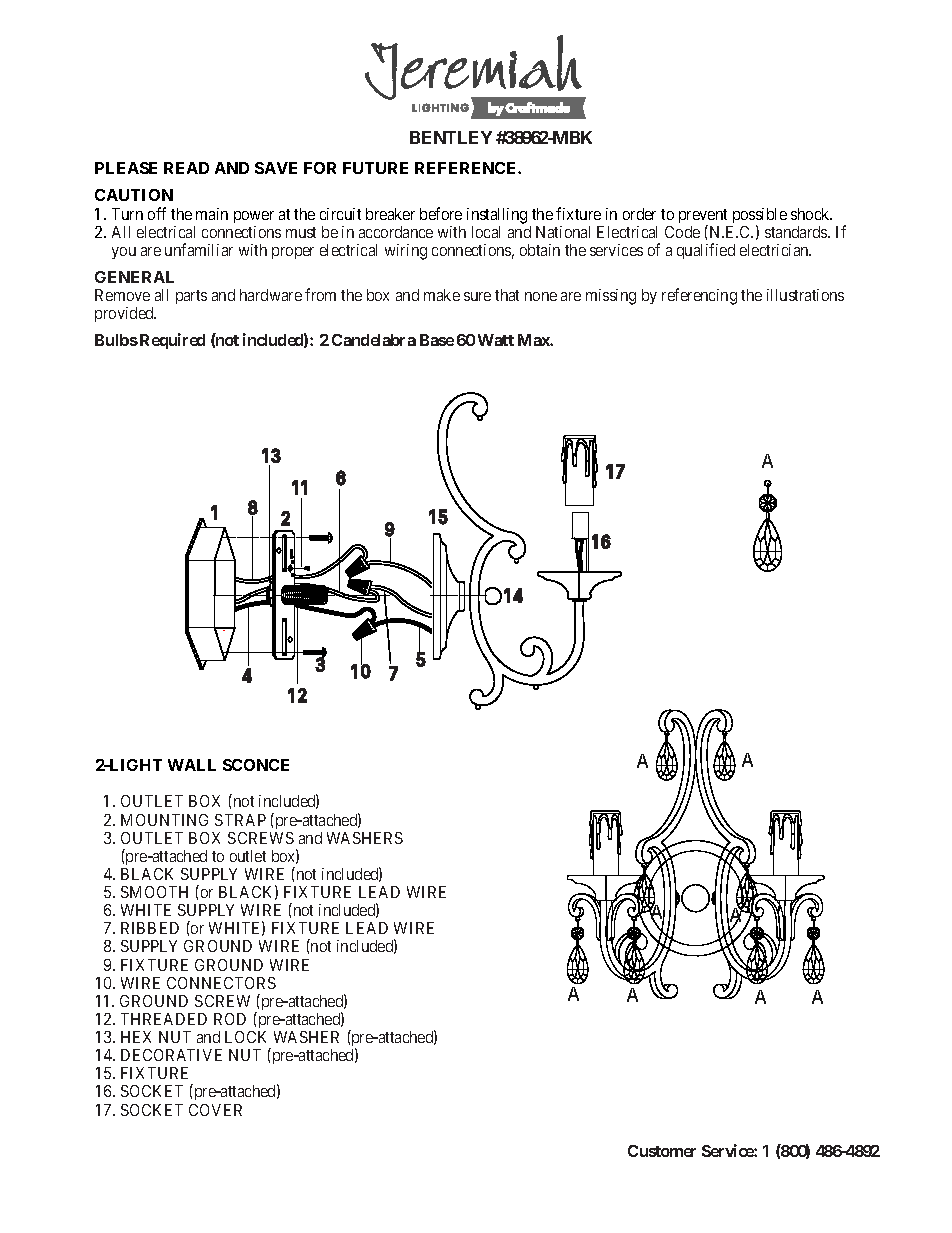  What do you see at coordinates (116, 340) in the image?
I see `Bulbs` at bounding box center [116, 340].
